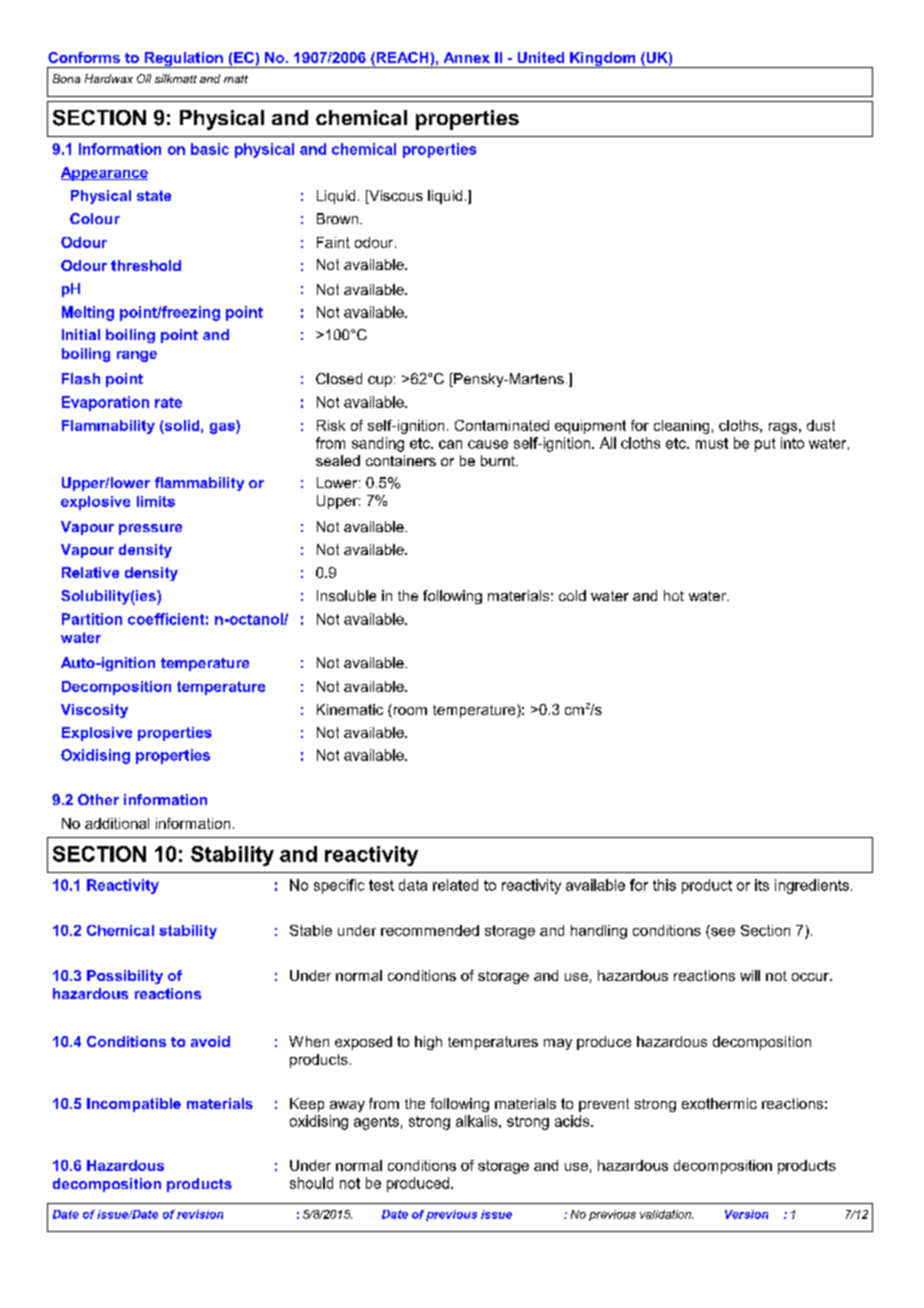 The width and height of the screenshot is (924, 1308). Describe the element at coordinates (156, 501) in the screenshot. I see `limits` at that location.
